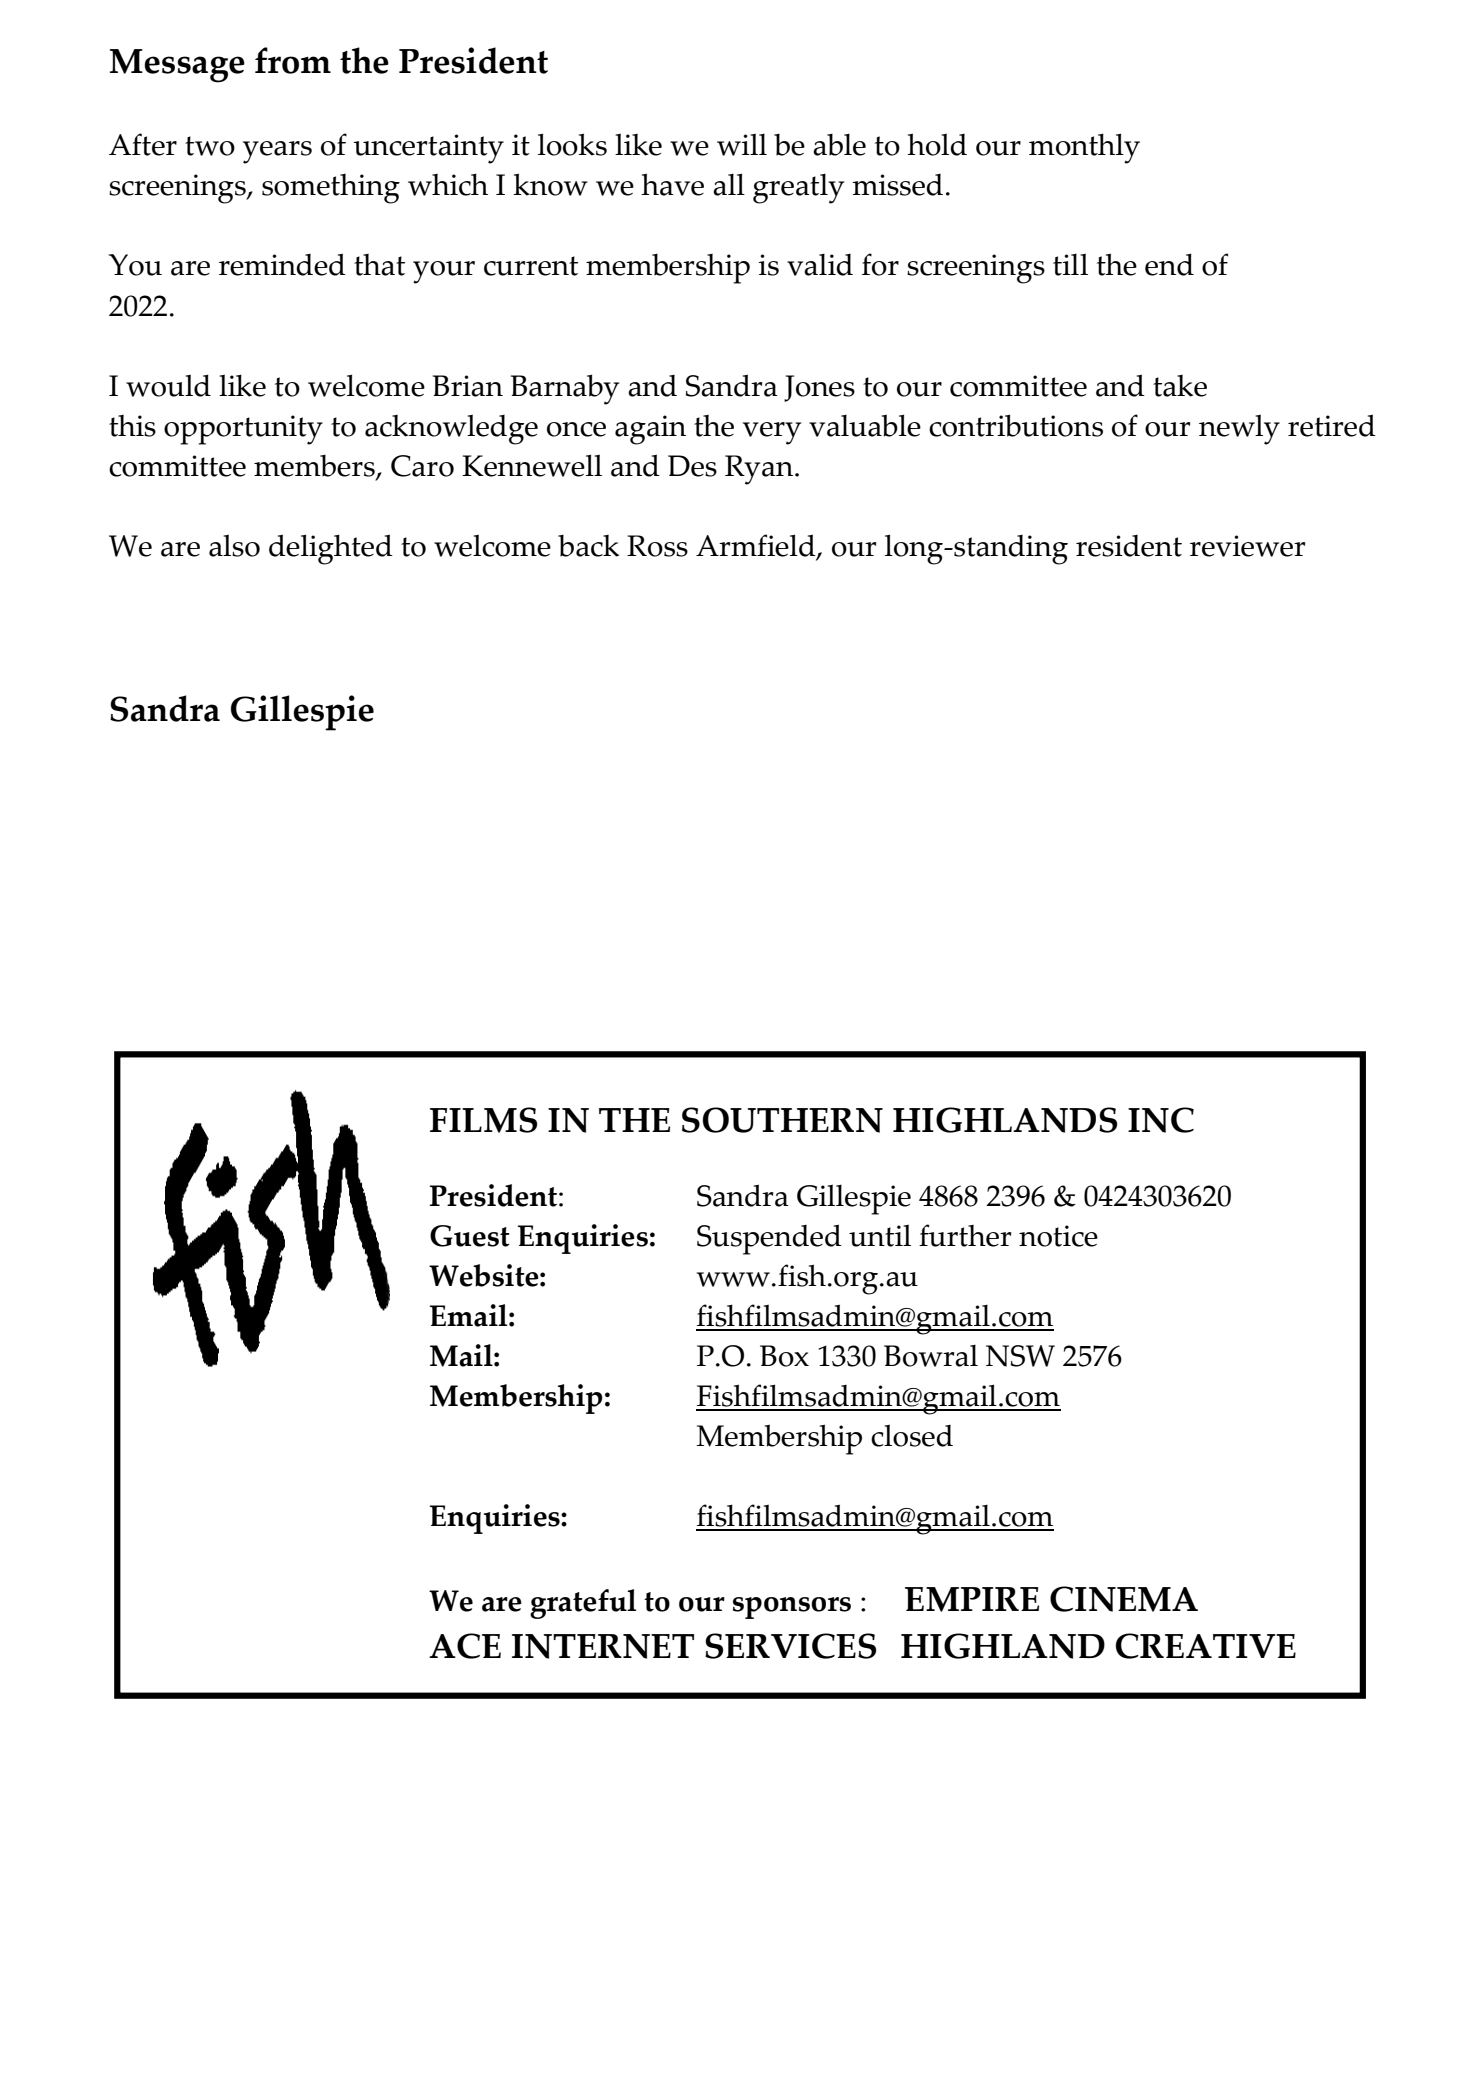 This page has height=2084, width=1473. I want to click on ACE, so click(465, 1646).
